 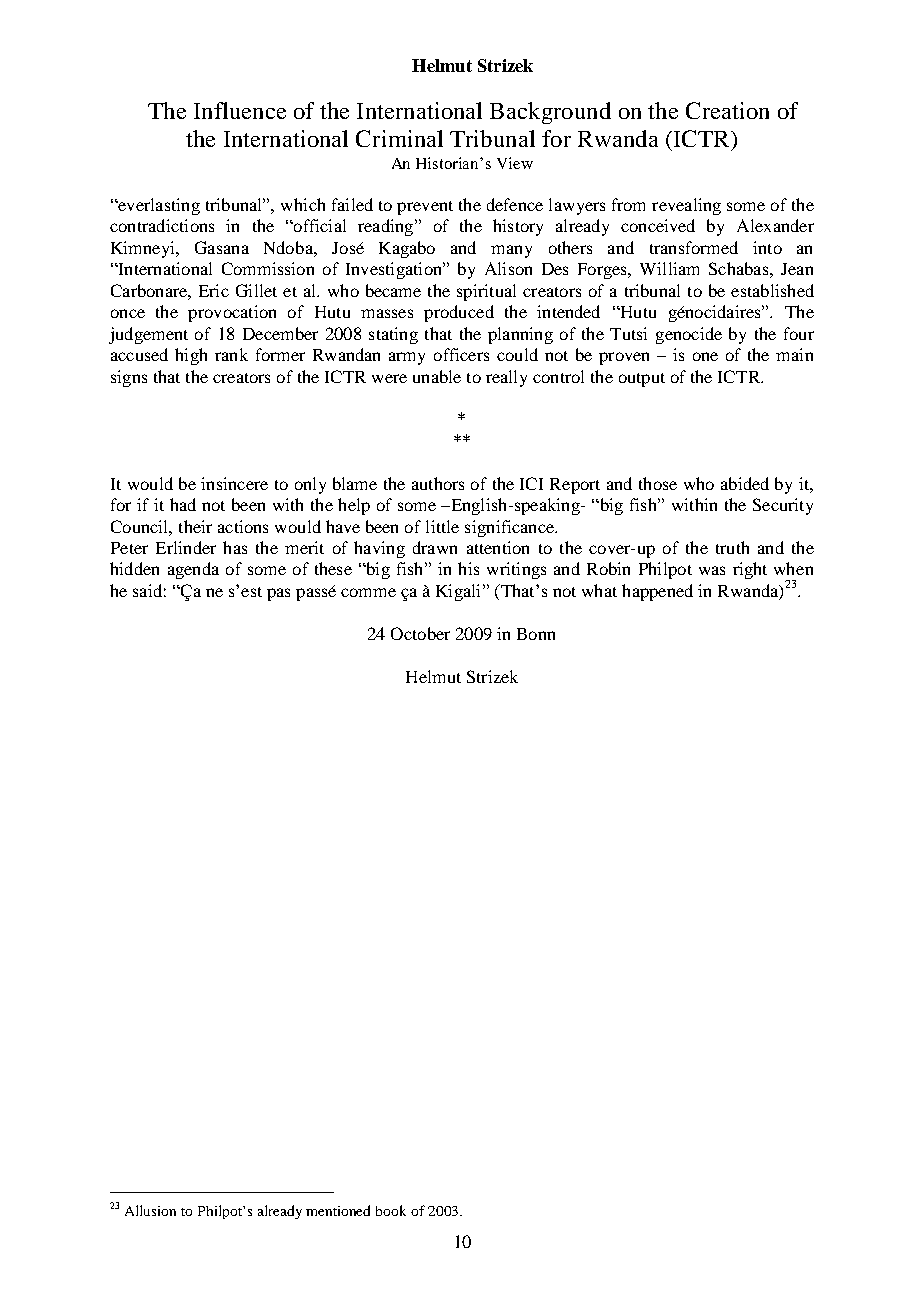 What do you see at coordinates (727, 110) in the document?
I see `Creation` at bounding box center [727, 110].
